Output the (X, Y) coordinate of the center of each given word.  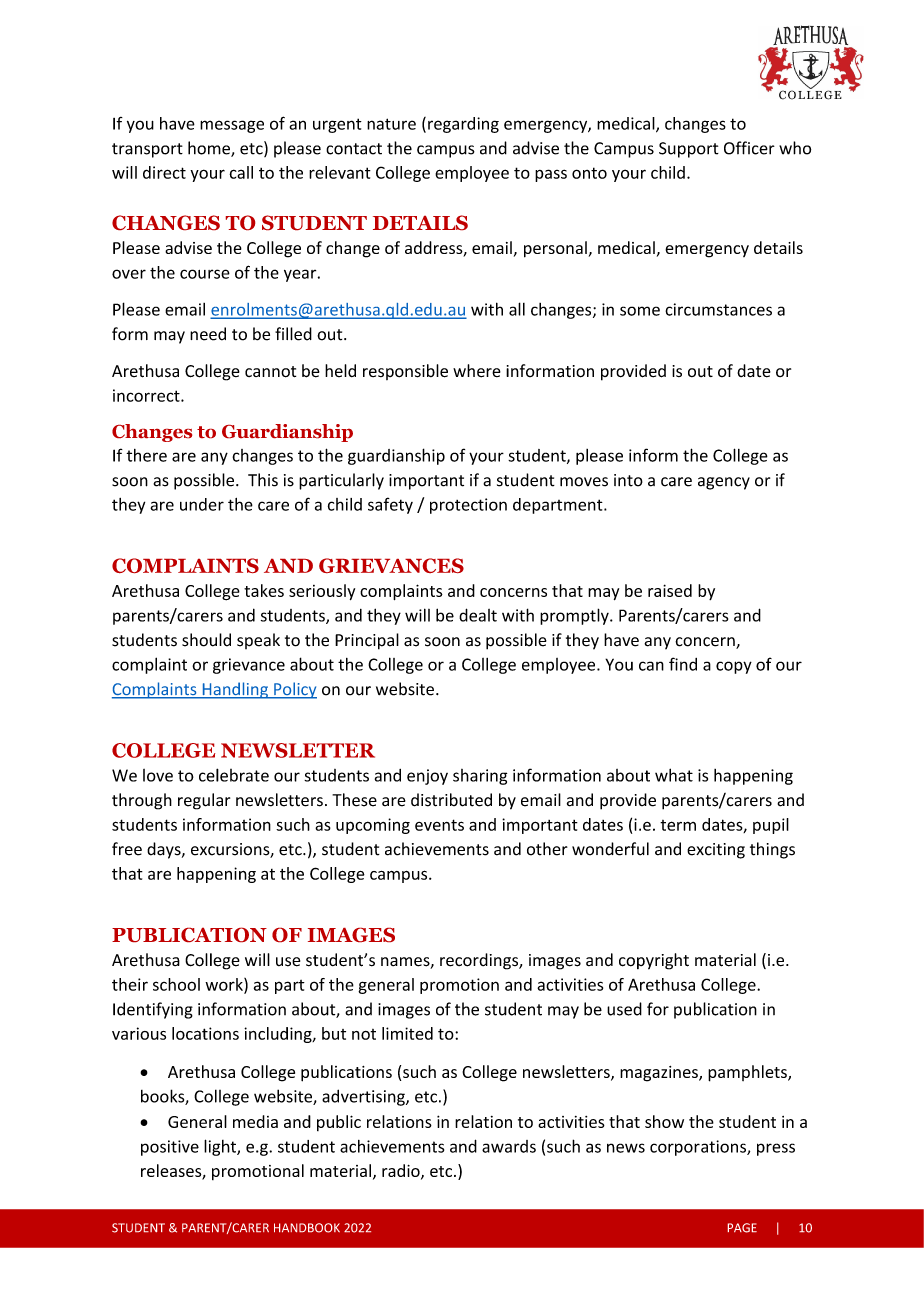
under (202, 504)
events (439, 825)
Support (689, 150)
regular (204, 801)
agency (724, 483)
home (210, 149)
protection (468, 506)
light (221, 1147)
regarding (463, 125)
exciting (716, 851)
